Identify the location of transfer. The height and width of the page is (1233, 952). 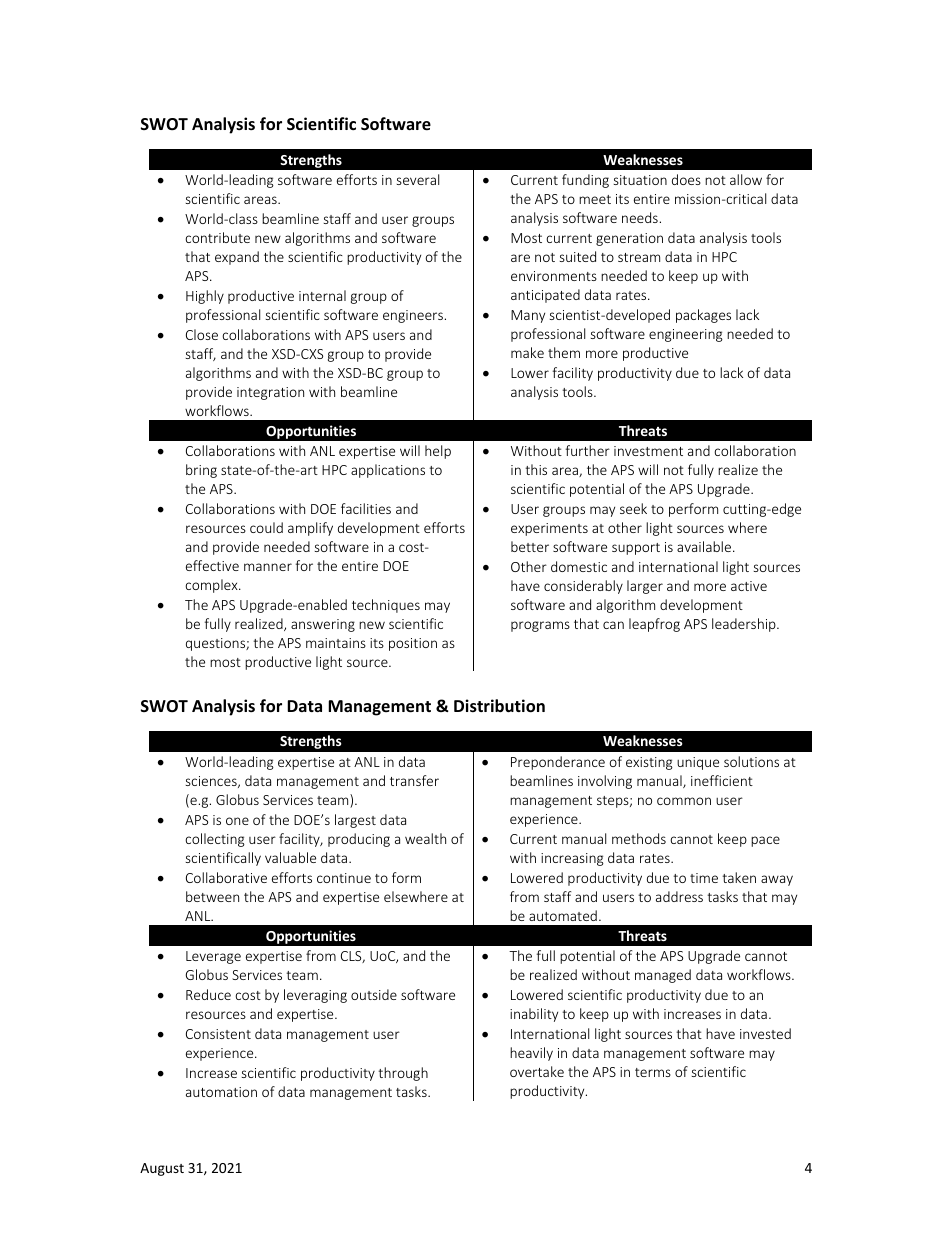
(414, 780).
